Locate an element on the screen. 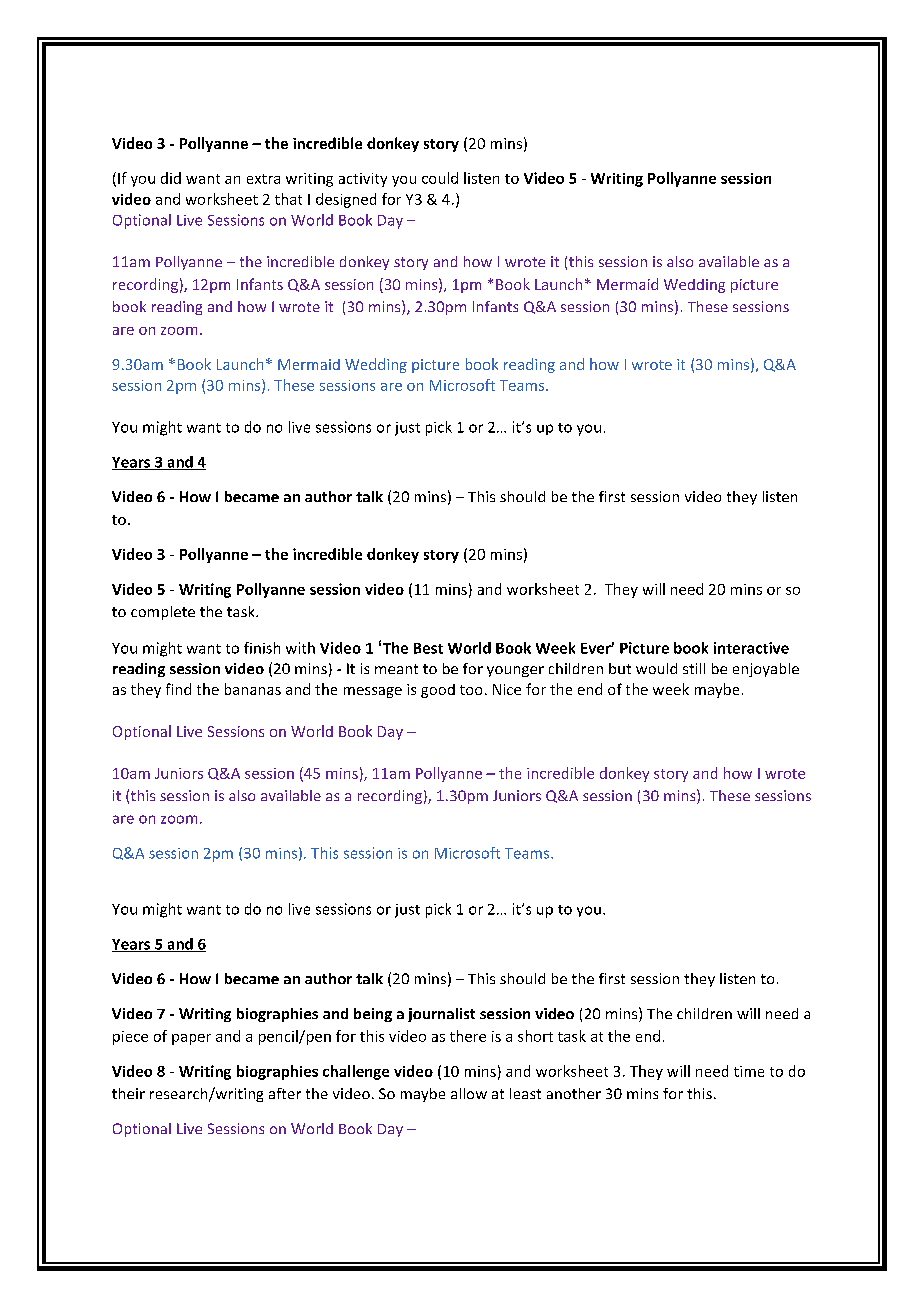 This screenshot has width=924, height=1308. designed is located at coordinates (346, 200).
